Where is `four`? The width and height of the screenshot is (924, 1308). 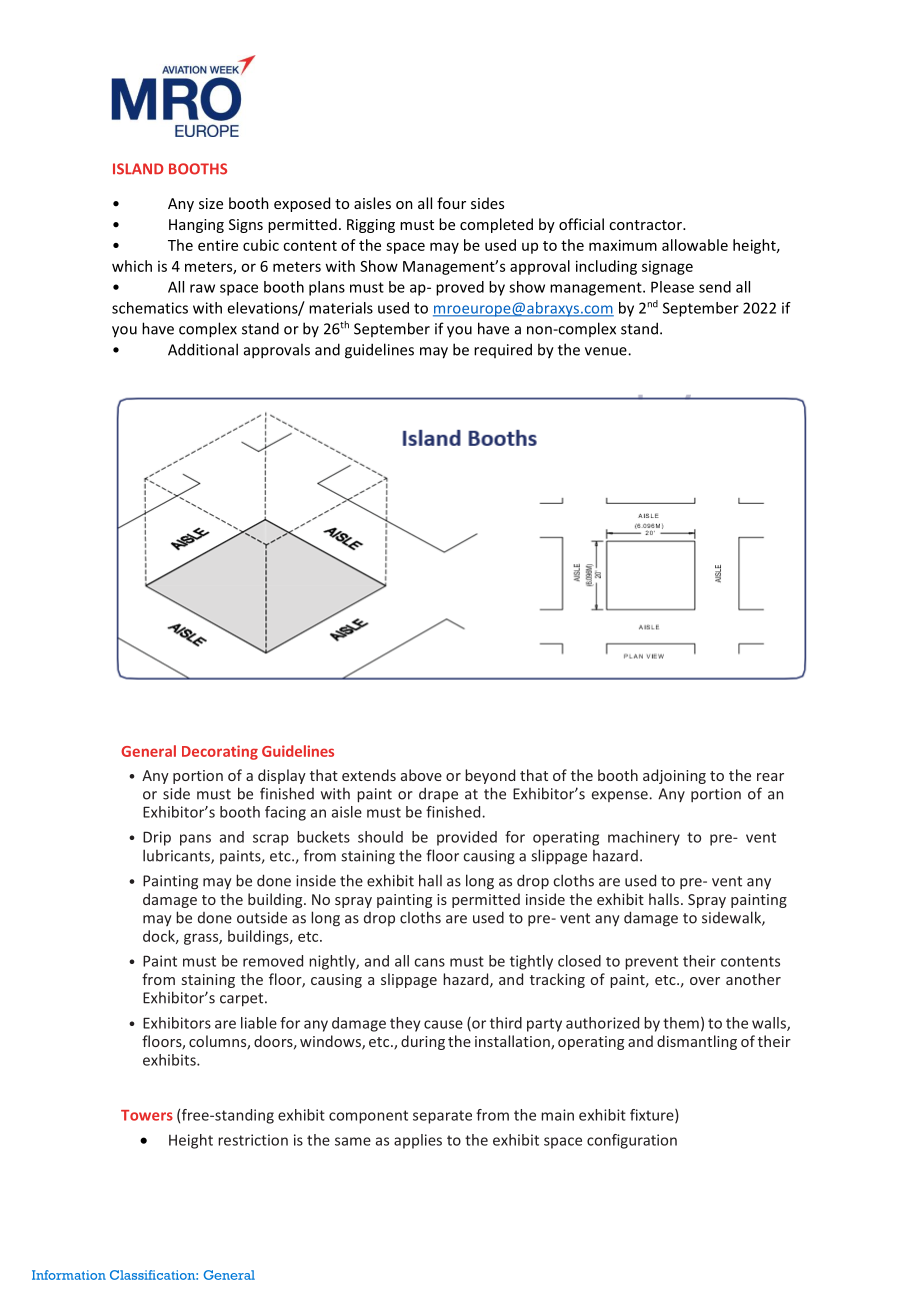 four is located at coordinates (451, 203).
